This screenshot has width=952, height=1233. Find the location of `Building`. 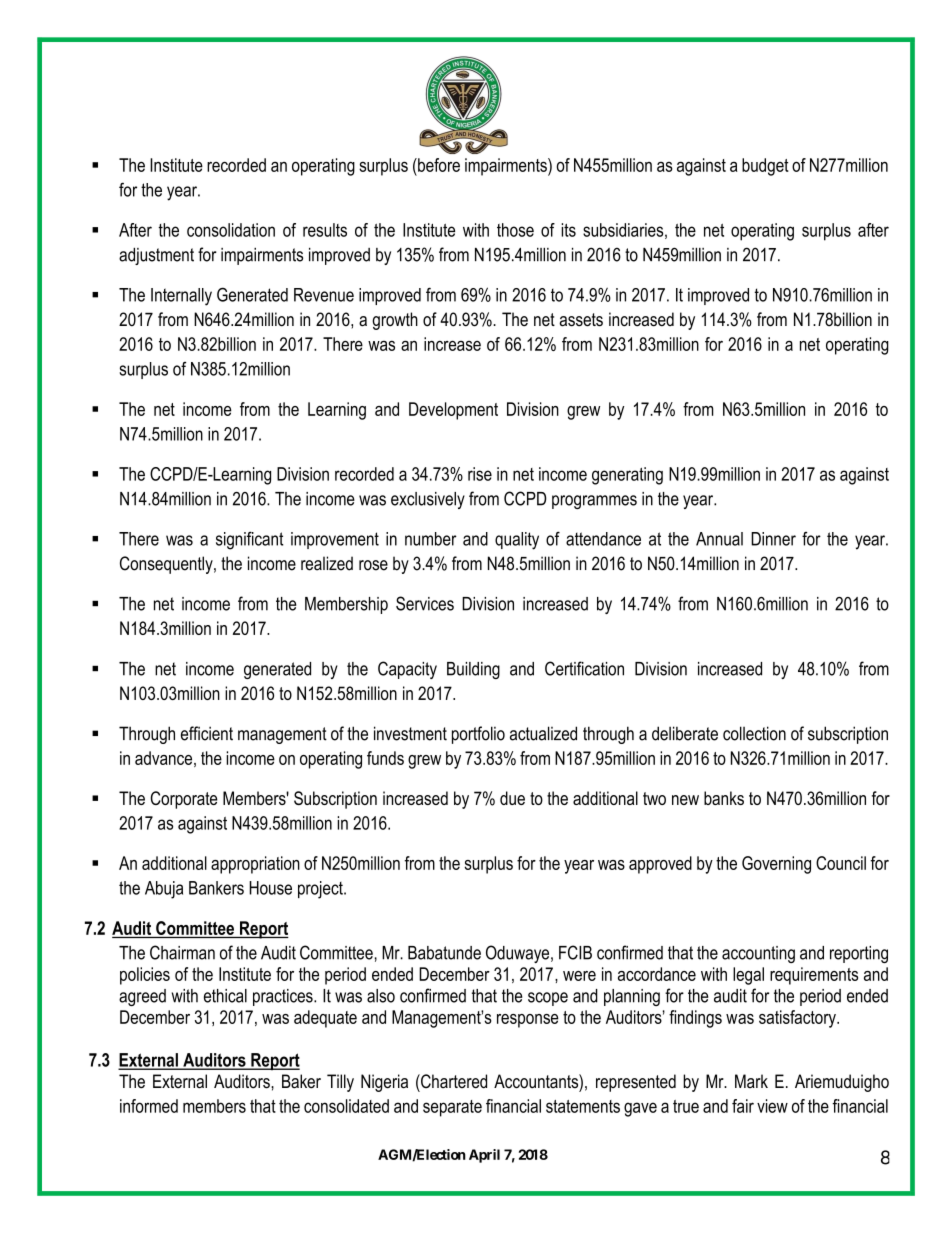

Building is located at coordinates (473, 670).
